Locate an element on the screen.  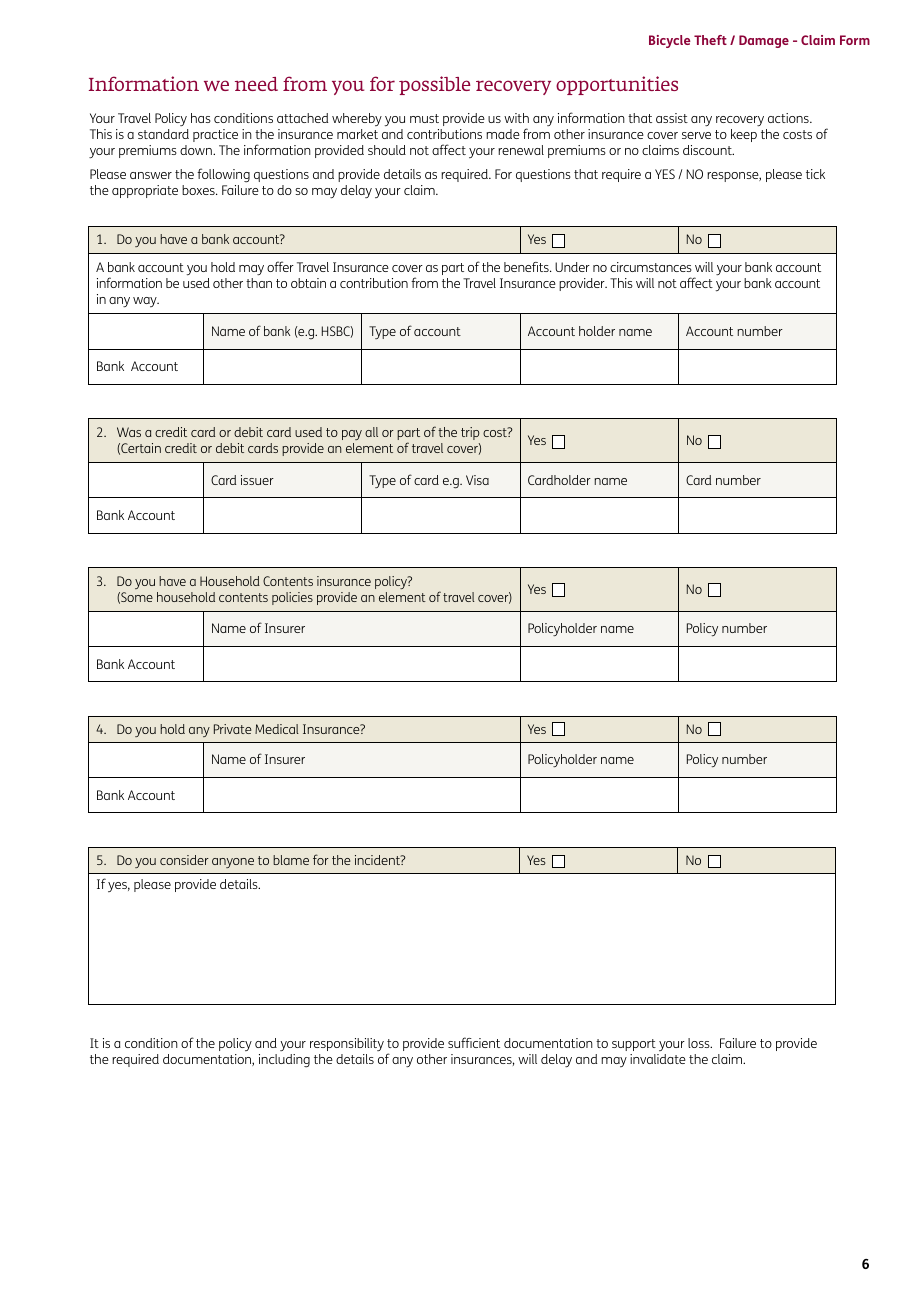
Was is located at coordinates (129, 432).
